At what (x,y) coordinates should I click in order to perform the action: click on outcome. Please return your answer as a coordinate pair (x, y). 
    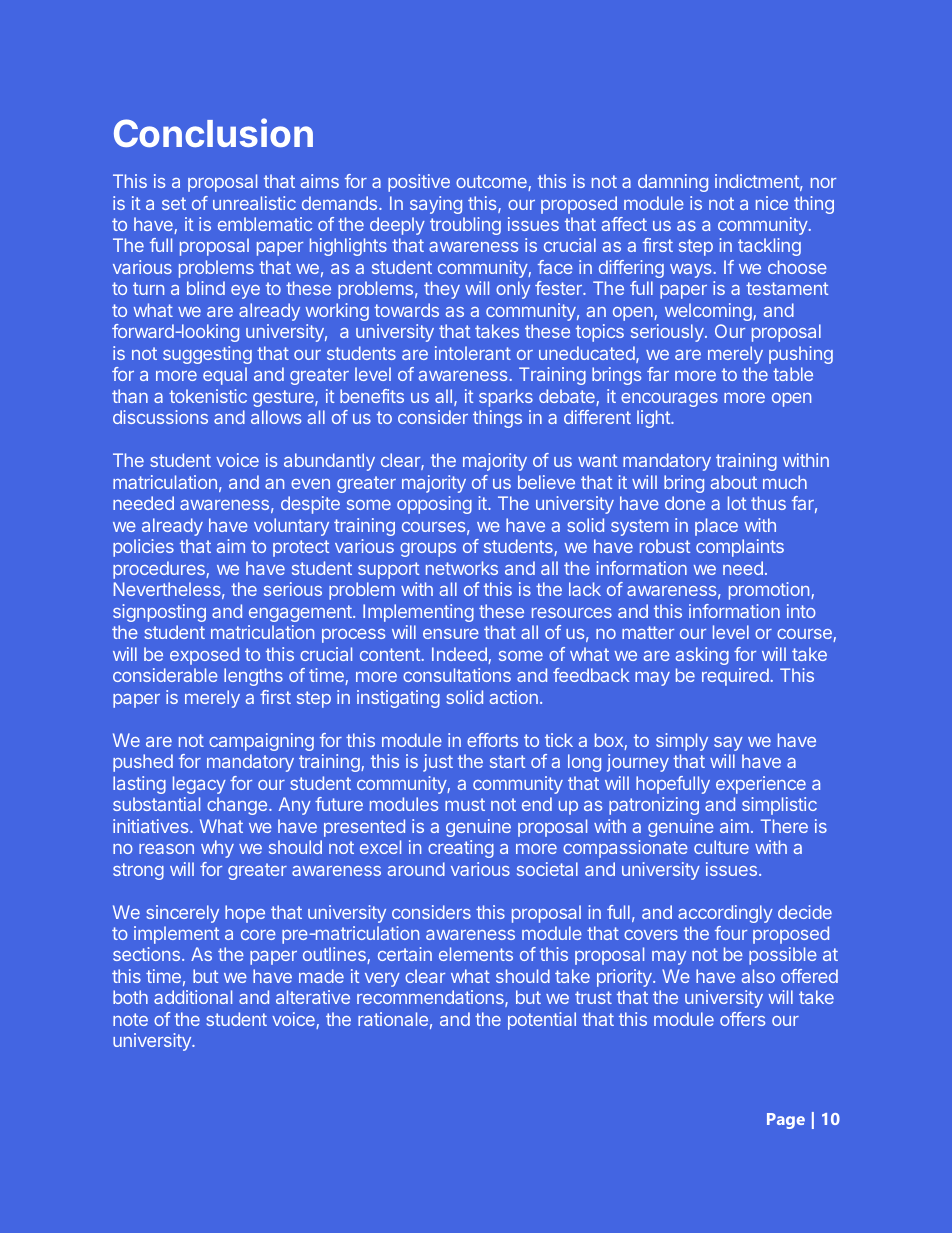
    Looking at the image, I should click on (492, 183).
